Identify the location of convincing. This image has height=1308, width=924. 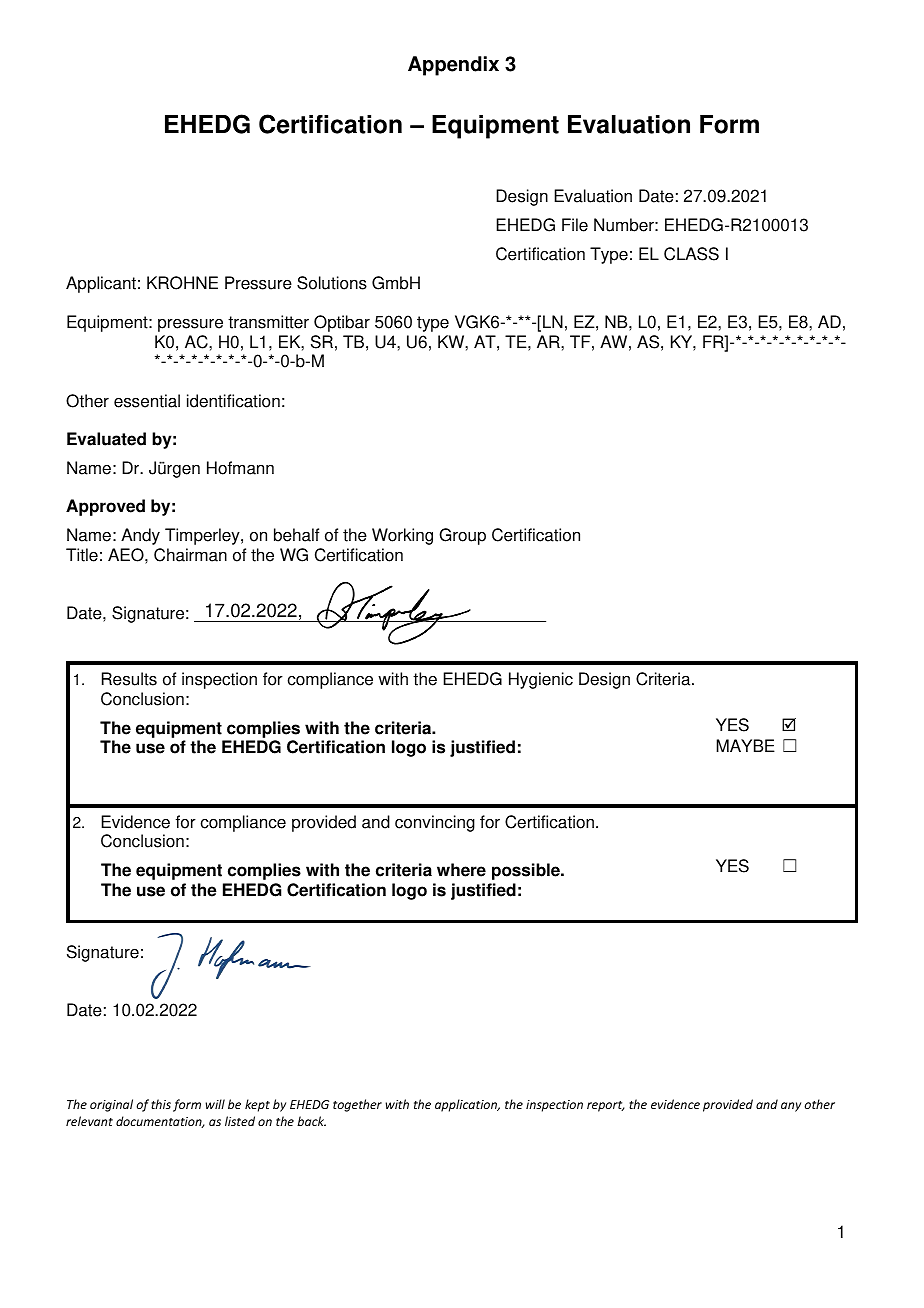
(435, 823).
